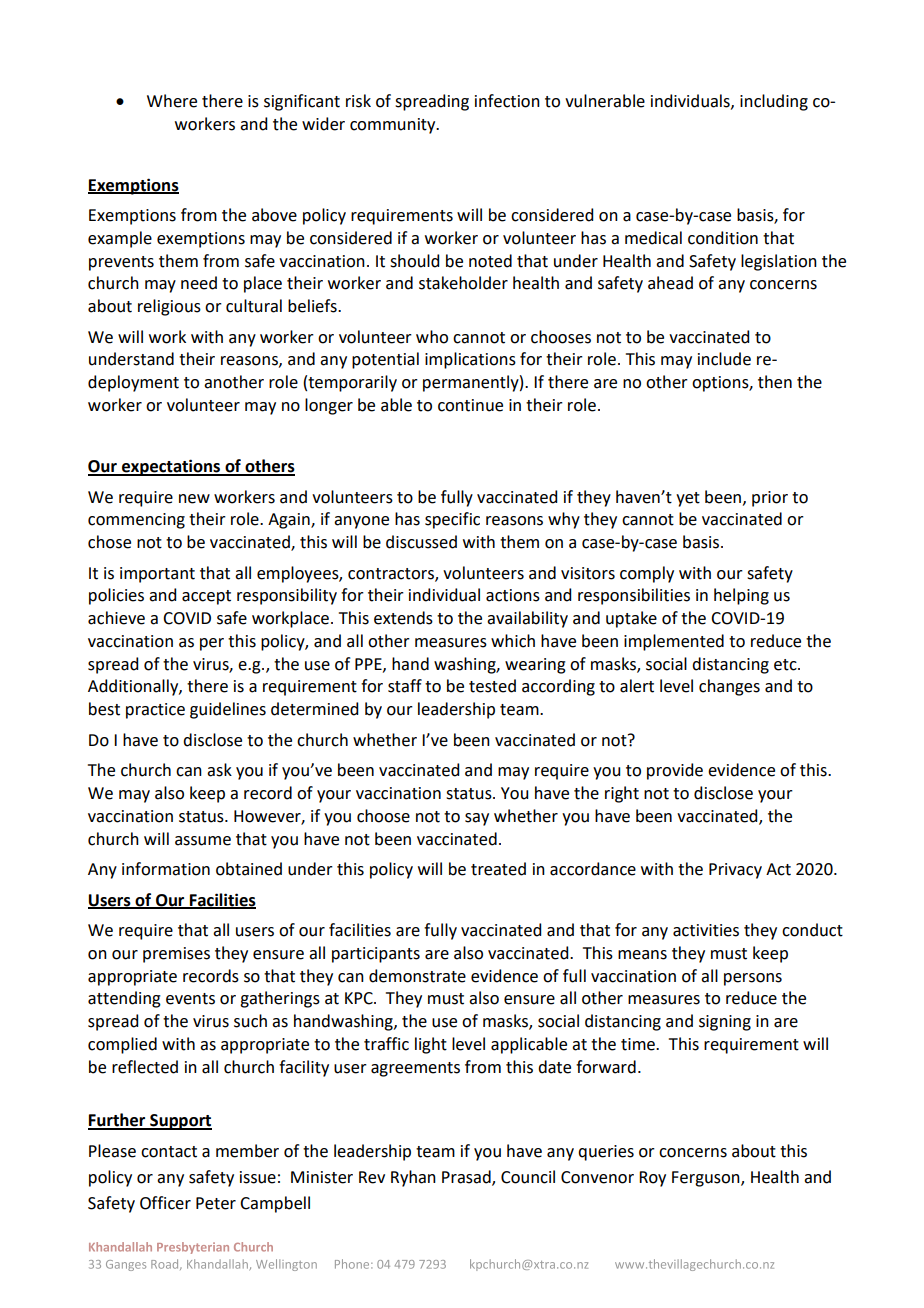 This image has height=1308, width=924. I want to click on Ferguson, so click(707, 1179).
